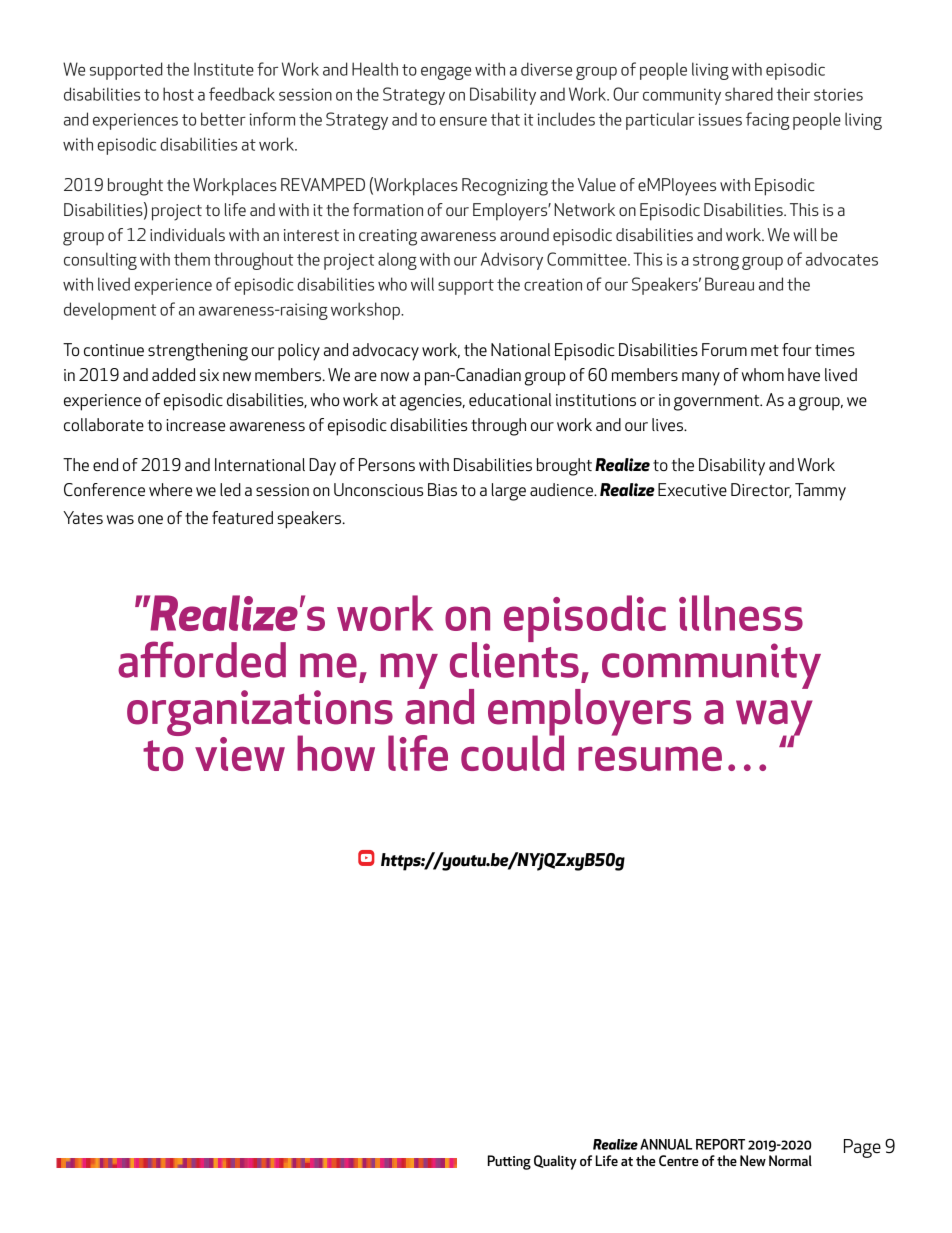 The image size is (952, 1233). I want to click on host, so click(178, 94).
